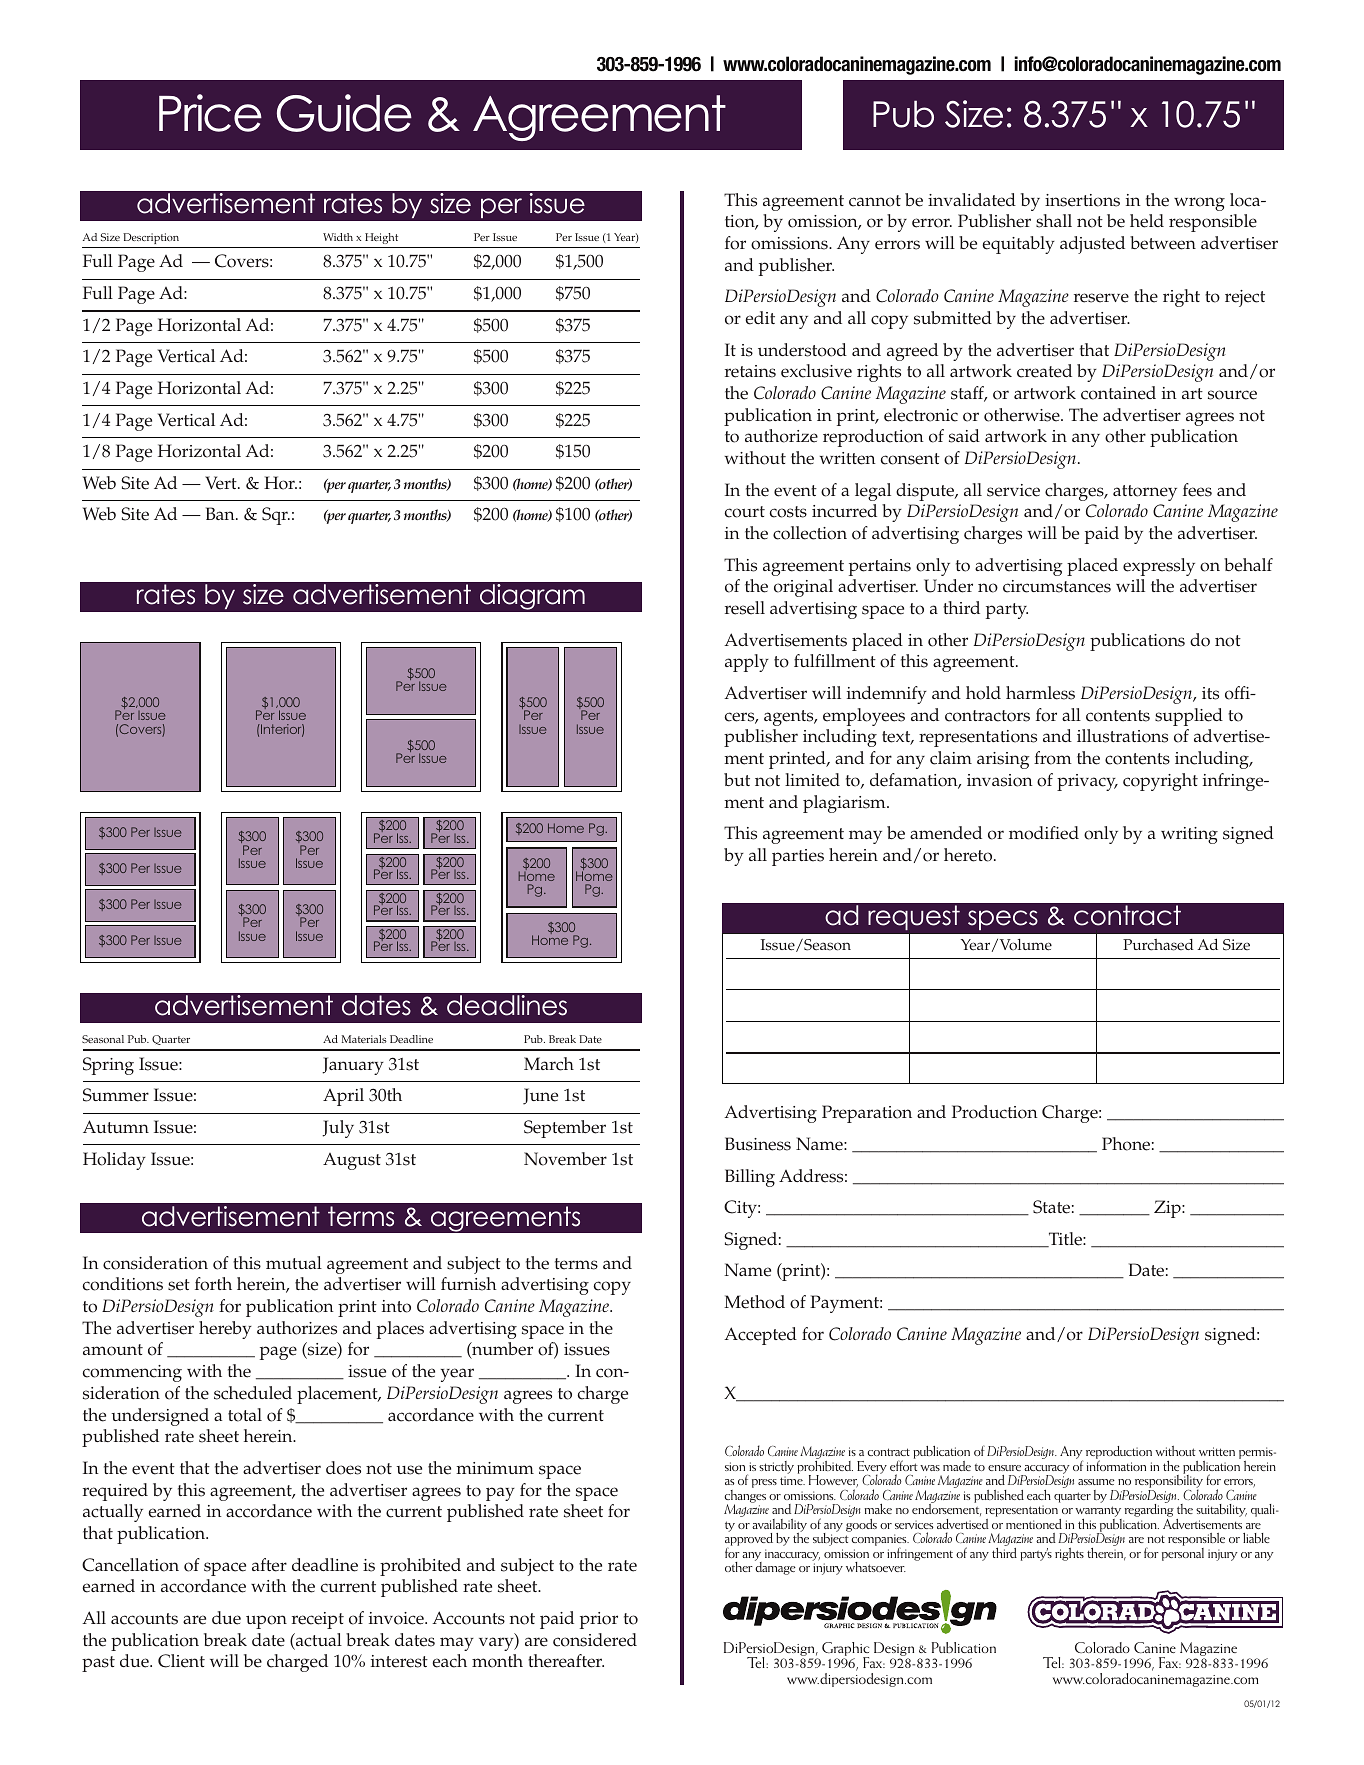 The image size is (1364, 1765). Describe the element at coordinates (266, 1622) in the page. I see `upon` at that location.
